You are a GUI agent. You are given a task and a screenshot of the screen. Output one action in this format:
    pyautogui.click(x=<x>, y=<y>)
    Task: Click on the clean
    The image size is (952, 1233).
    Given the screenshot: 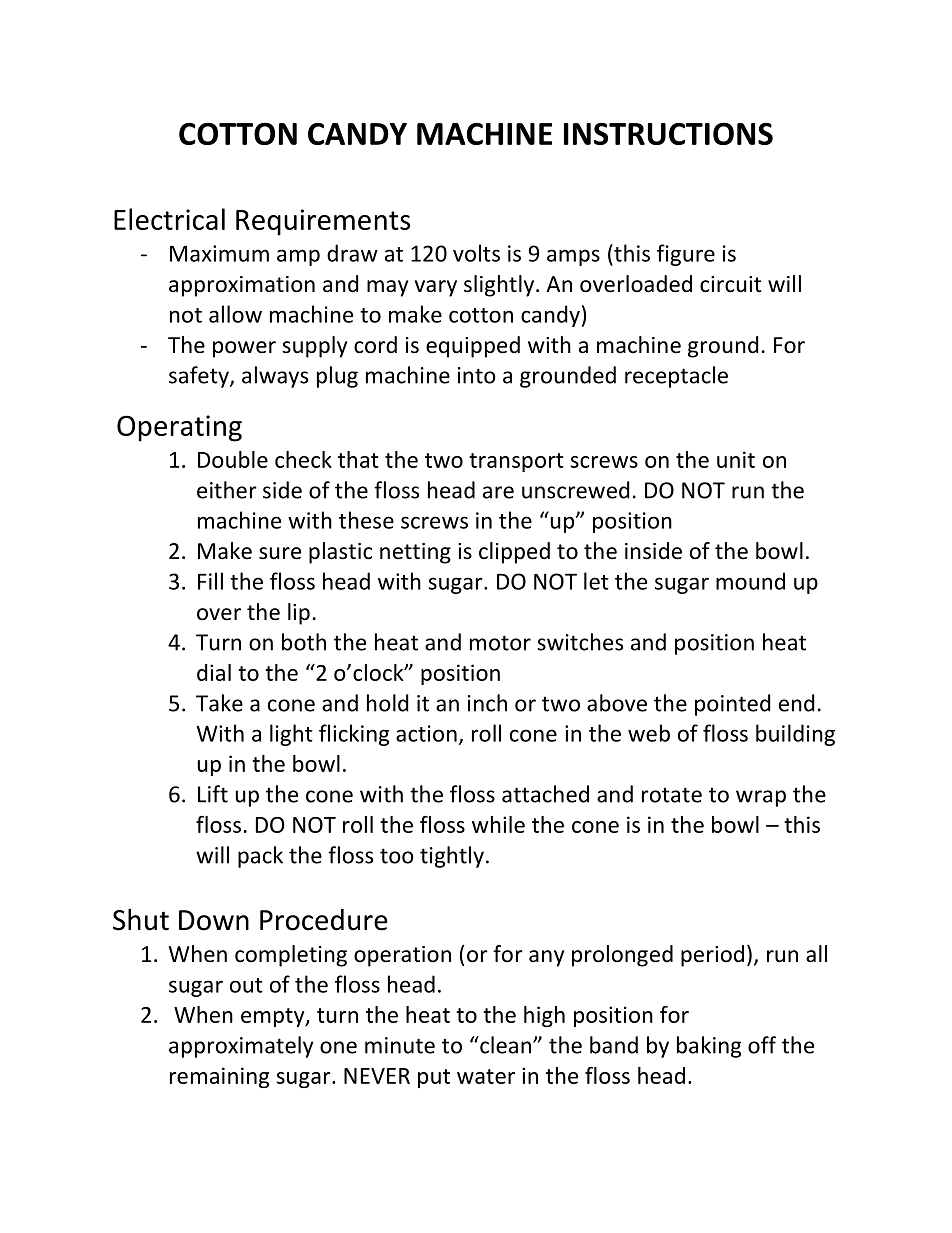 What is the action you would take?
    pyautogui.click(x=504, y=1045)
